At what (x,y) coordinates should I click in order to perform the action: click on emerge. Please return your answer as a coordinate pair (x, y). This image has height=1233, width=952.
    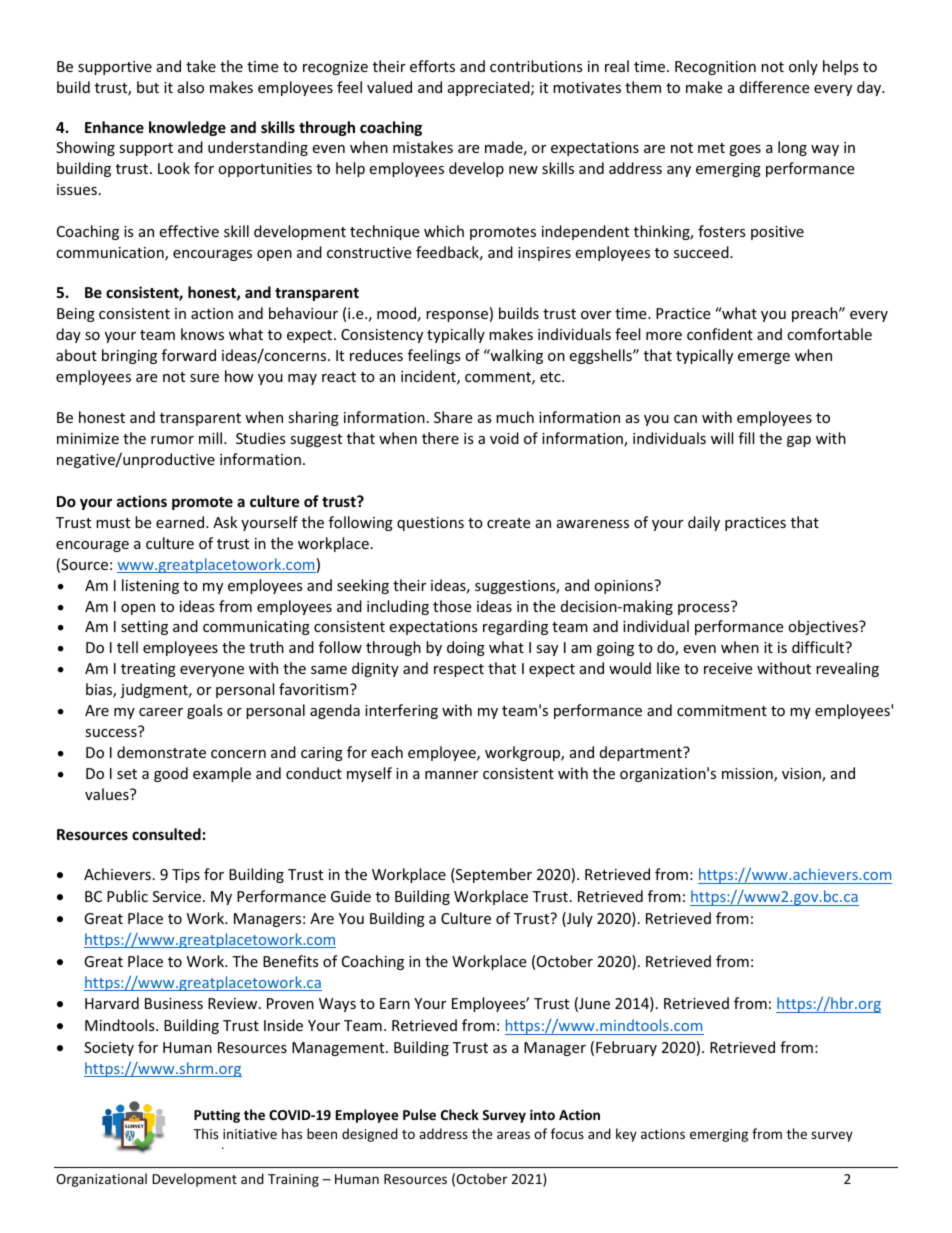
    Looking at the image, I should click on (764, 358).
